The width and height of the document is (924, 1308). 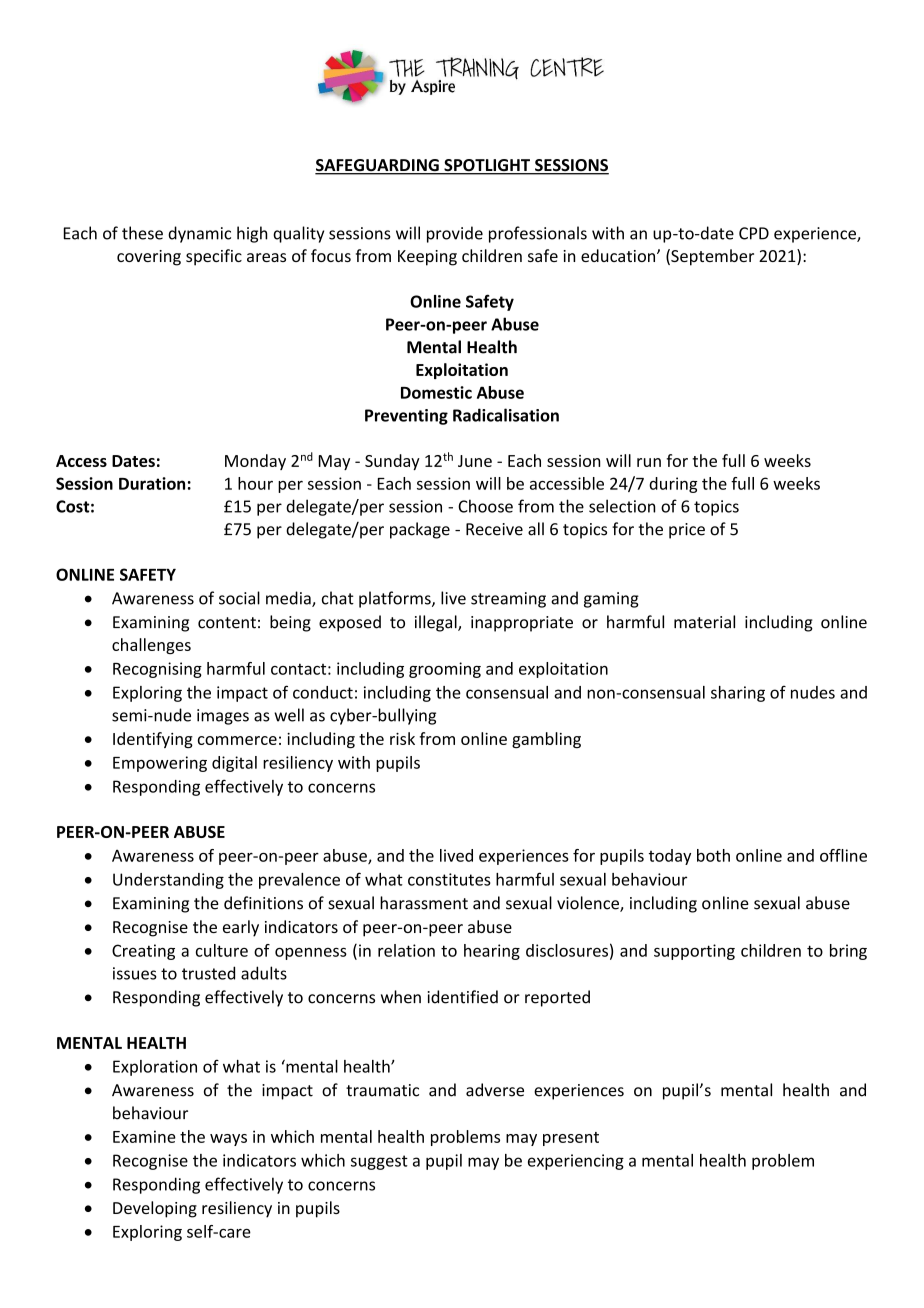 I want to click on sharing, so click(x=738, y=694).
